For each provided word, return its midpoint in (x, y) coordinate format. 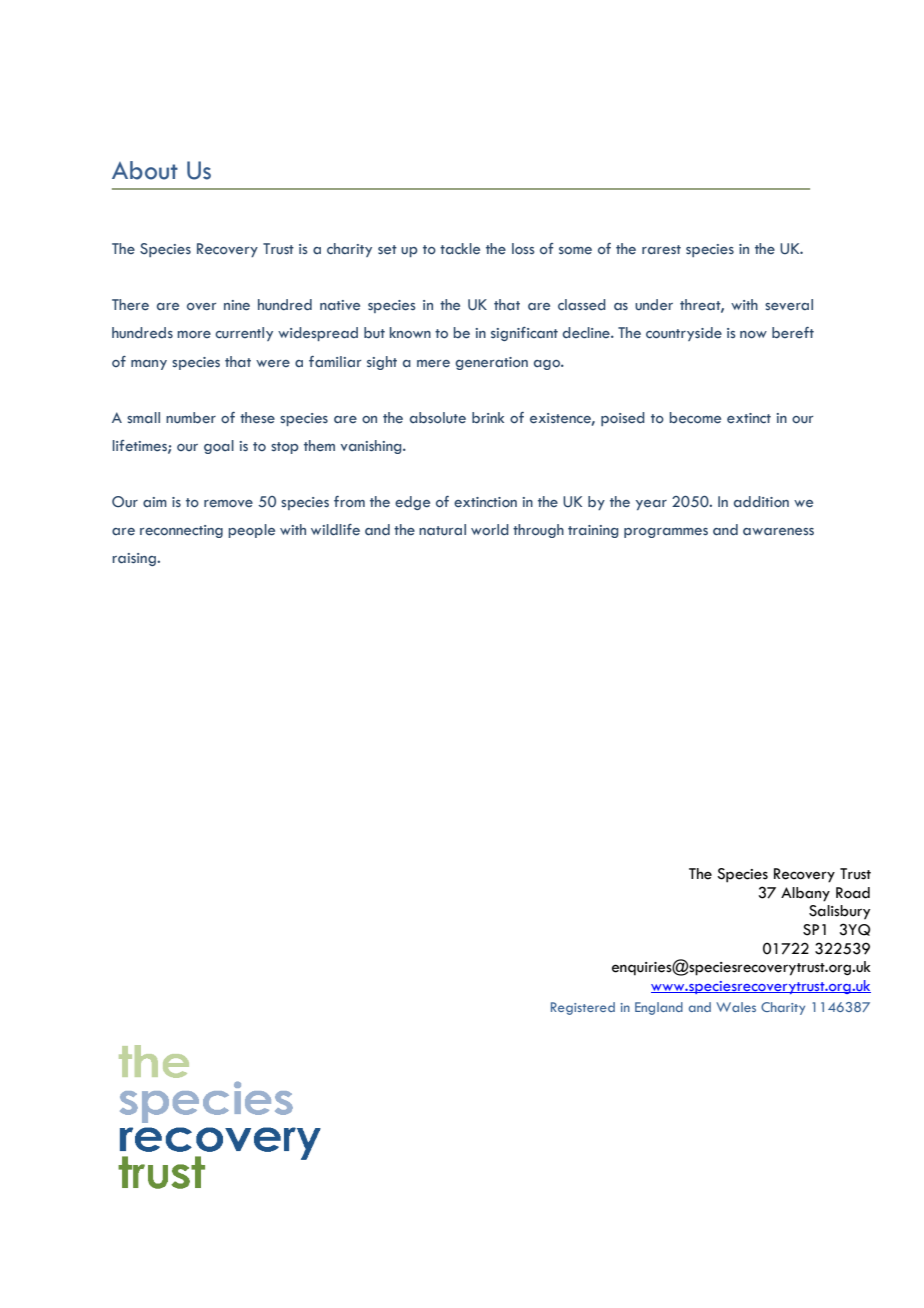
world (490, 530)
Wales (736, 1007)
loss (523, 248)
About (145, 170)
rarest (661, 250)
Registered (583, 1008)
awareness (778, 532)
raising (135, 559)
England (659, 1008)
